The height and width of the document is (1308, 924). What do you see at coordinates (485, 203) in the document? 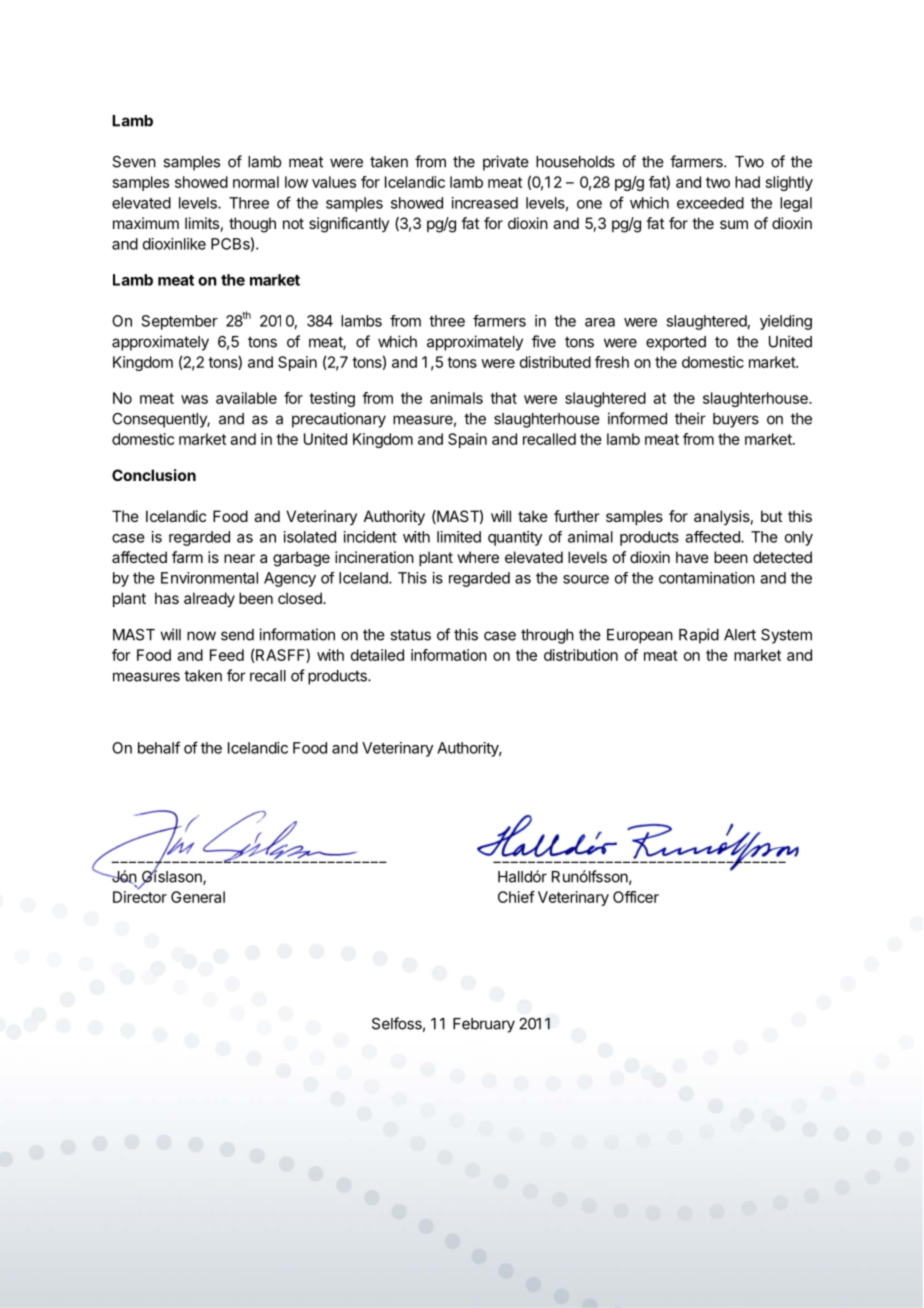
I see `increased` at bounding box center [485, 203].
